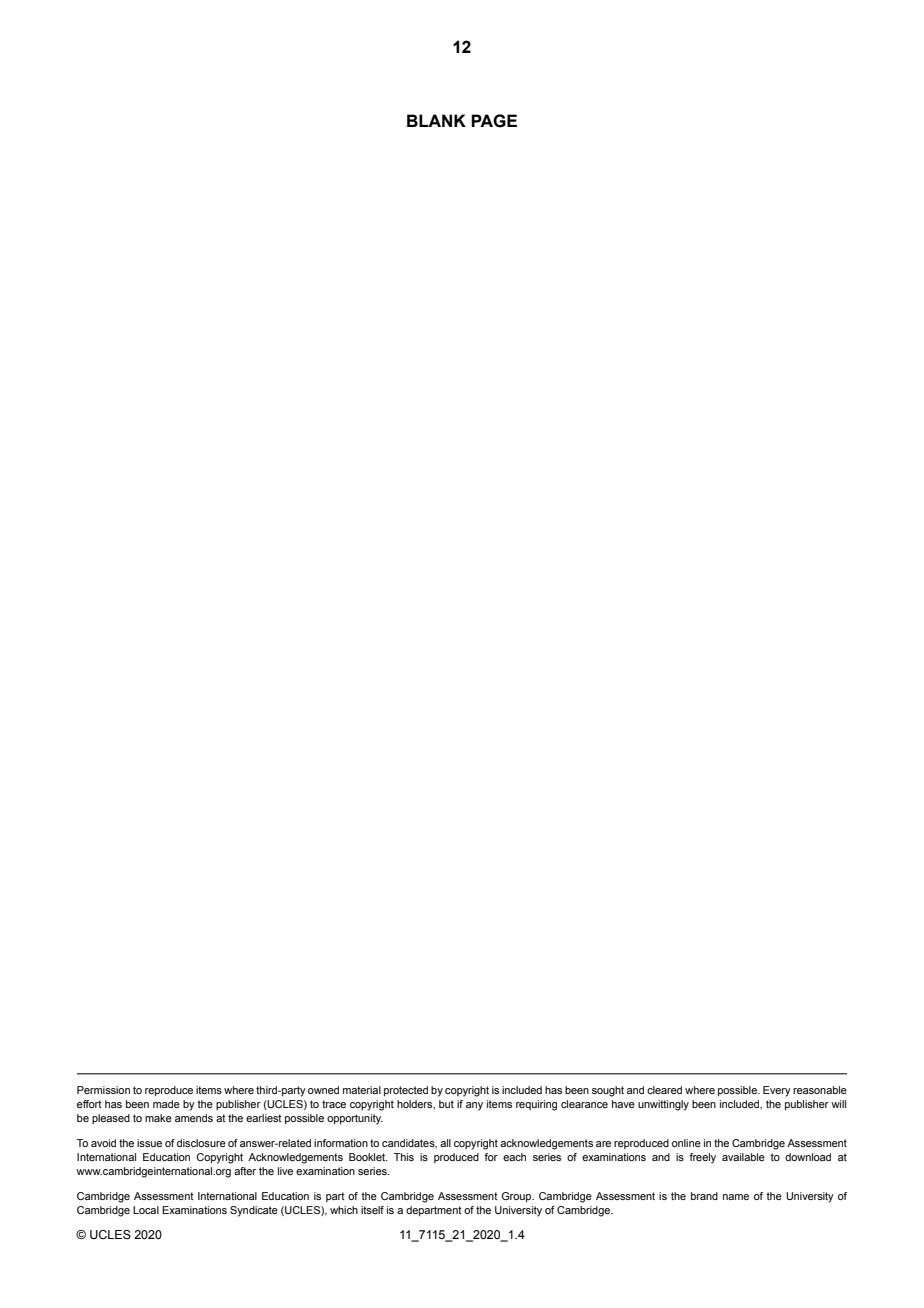 This page has height=1308, width=924. Describe the element at coordinates (445, 1143) in the page. I see `all` at that location.
